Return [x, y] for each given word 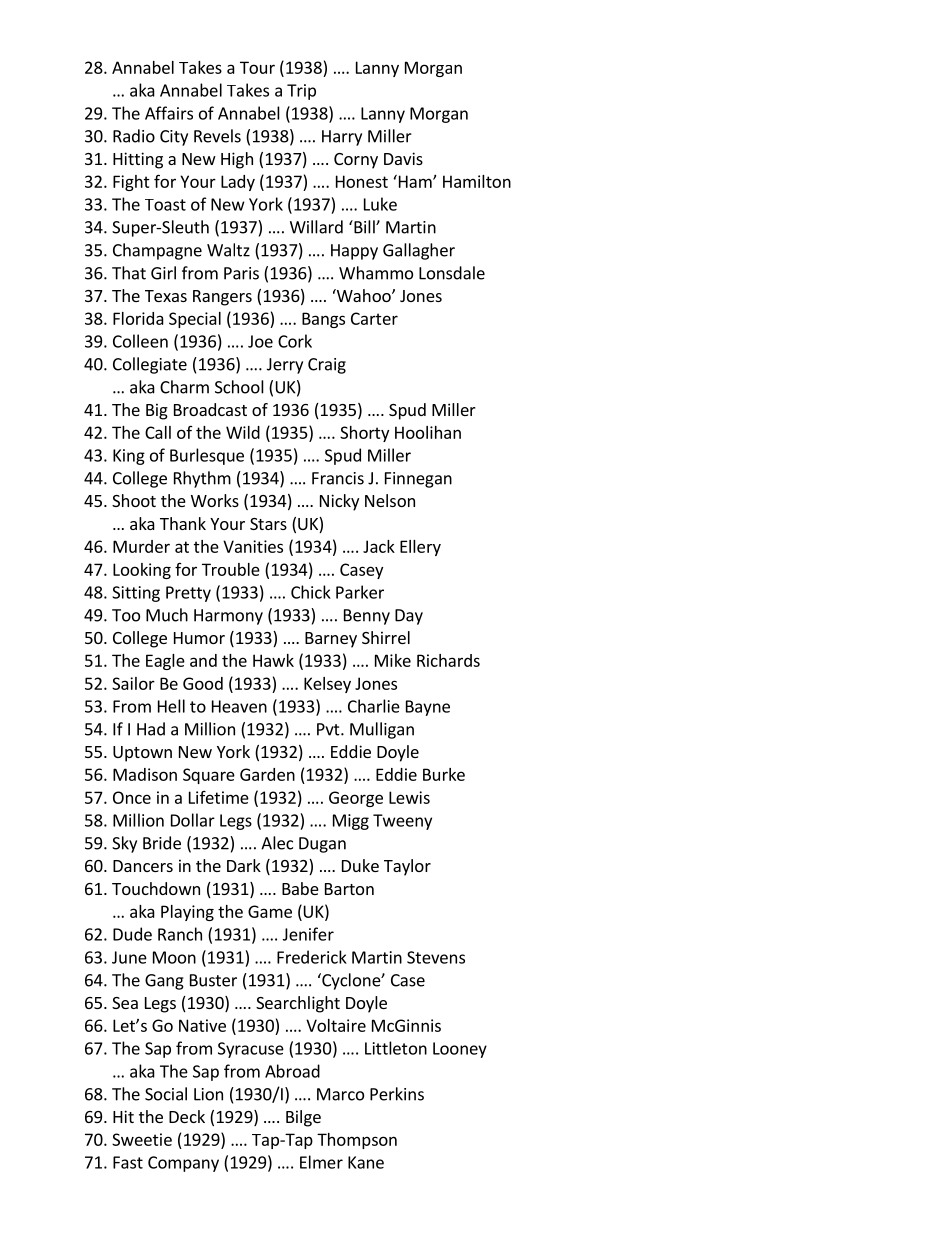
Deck [187, 1116]
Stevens [436, 957]
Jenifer [308, 934]
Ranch [180, 934]
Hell [171, 706]
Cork [295, 341]
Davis [403, 158]
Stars [268, 524]
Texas [166, 296]
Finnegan [418, 480]
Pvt [329, 729]
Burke [444, 774]
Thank [183, 523]
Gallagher [419, 251]
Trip [301, 92]
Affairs [169, 113]
